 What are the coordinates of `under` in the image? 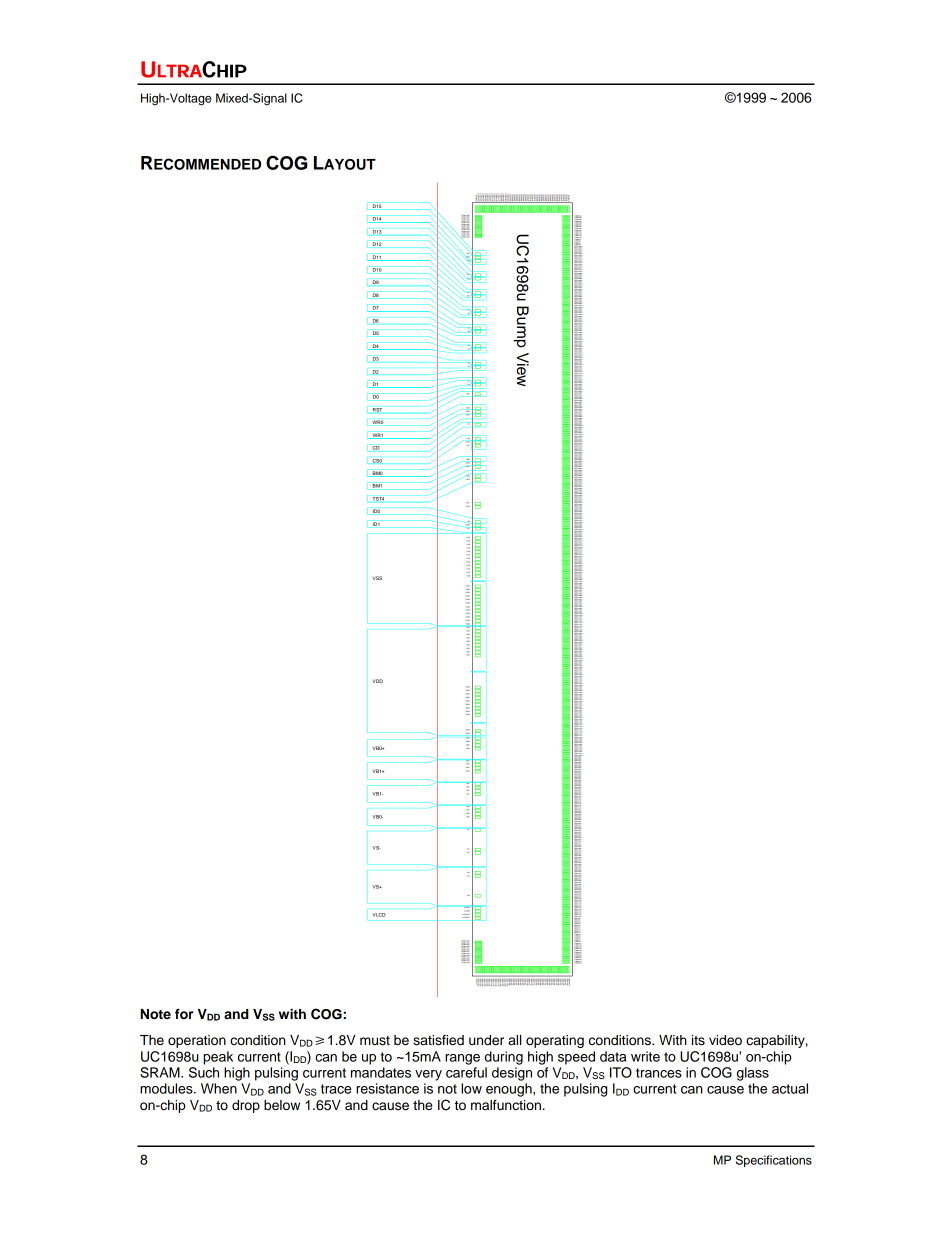 It's located at (486, 1040).
